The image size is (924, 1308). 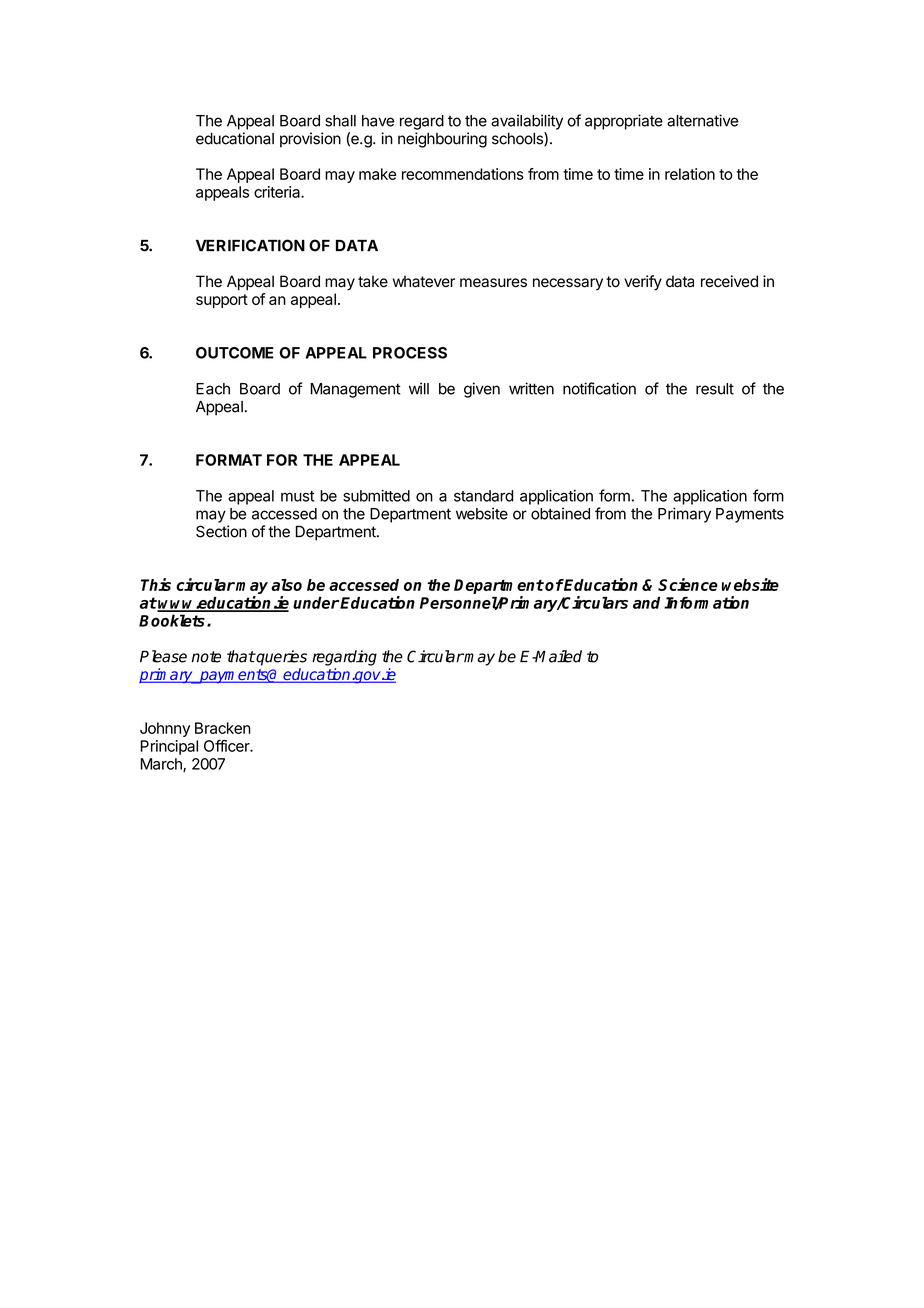 What do you see at coordinates (484, 496) in the screenshot?
I see `standard` at bounding box center [484, 496].
